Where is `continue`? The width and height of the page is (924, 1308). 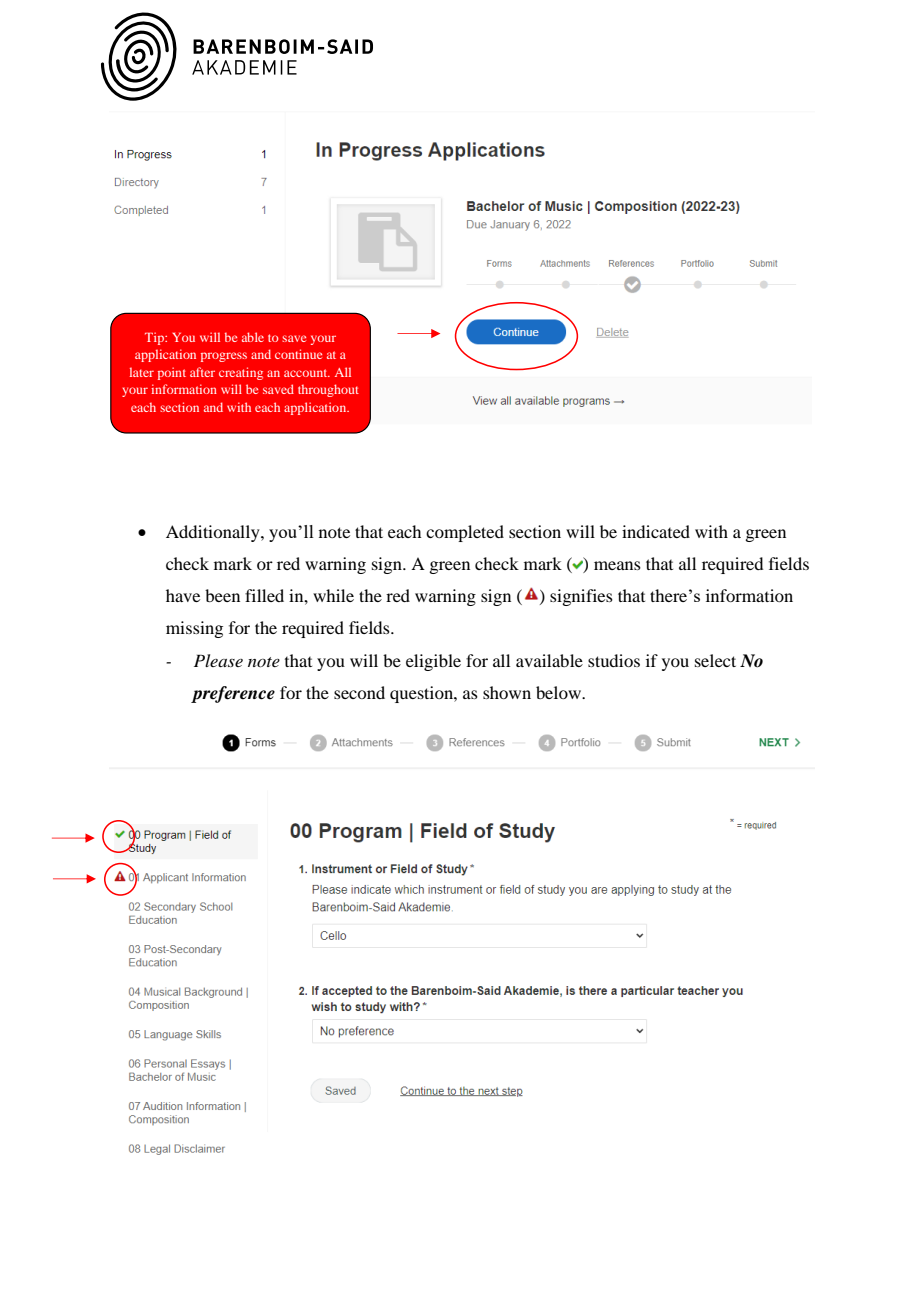
continue is located at coordinates (298, 354).
